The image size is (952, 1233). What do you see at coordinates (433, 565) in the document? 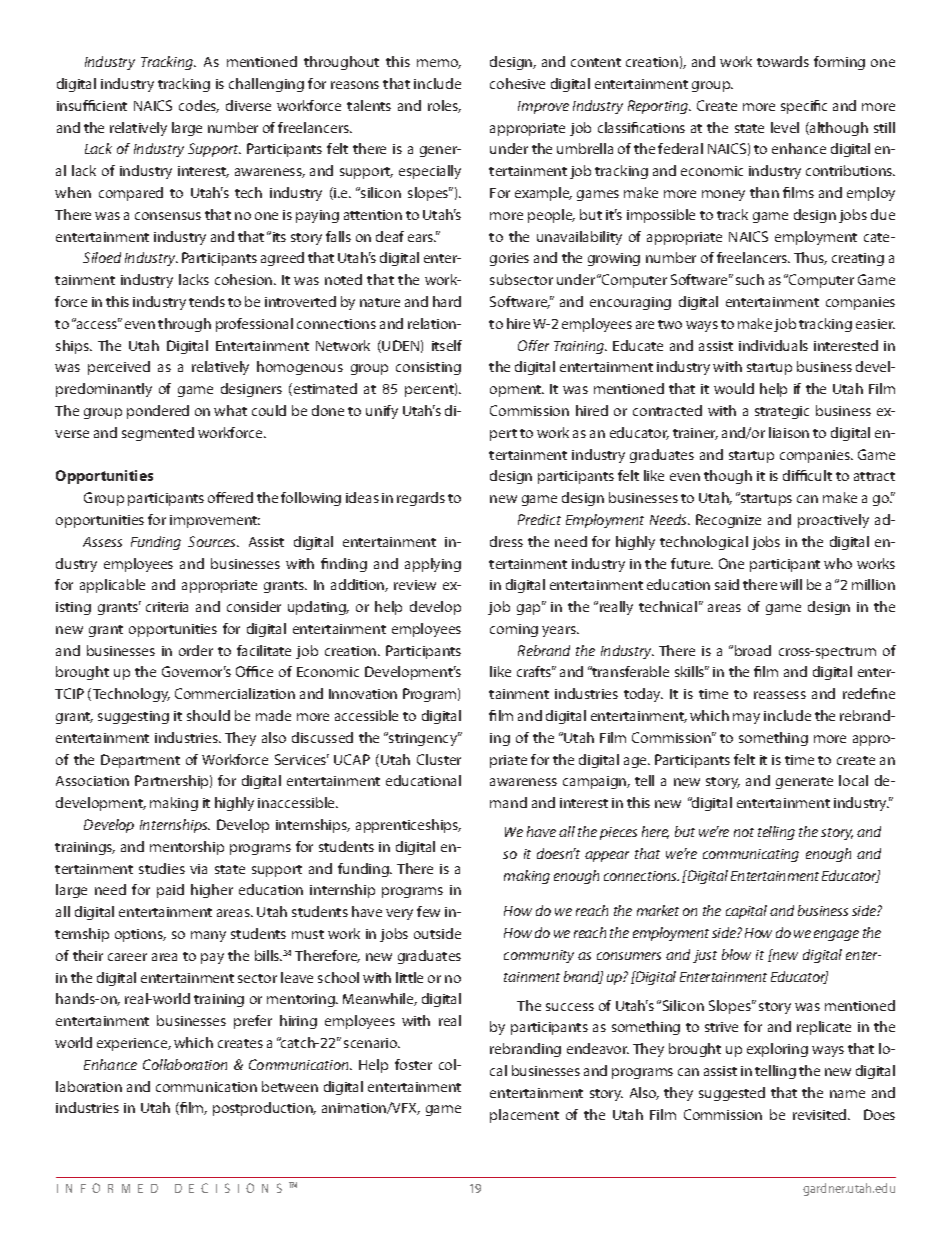
I see `applying` at bounding box center [433, 565].
